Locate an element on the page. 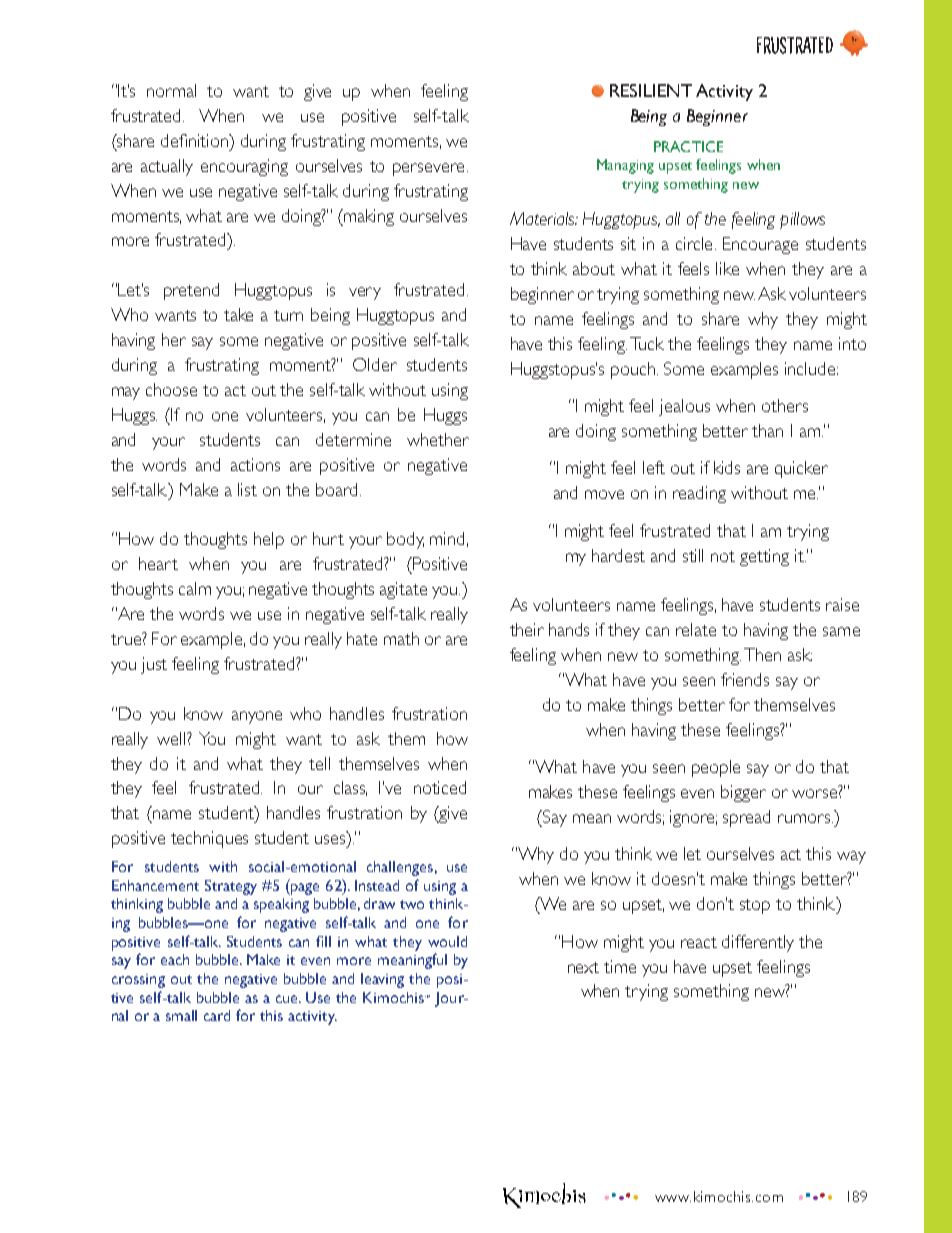 The image size is (952, 1233). would is located at coordinates (447, 941).
